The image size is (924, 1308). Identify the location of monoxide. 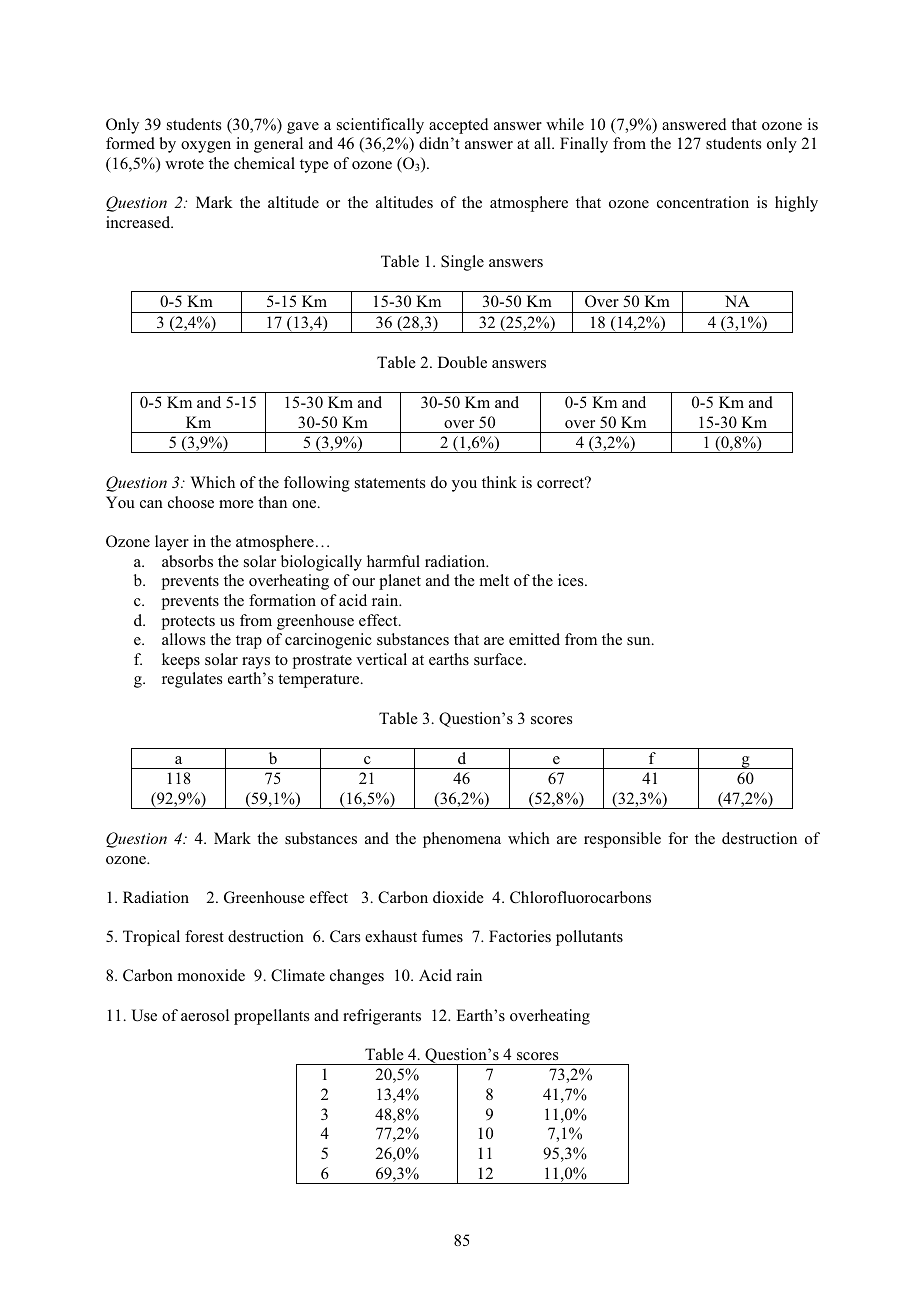
(211, 975).
